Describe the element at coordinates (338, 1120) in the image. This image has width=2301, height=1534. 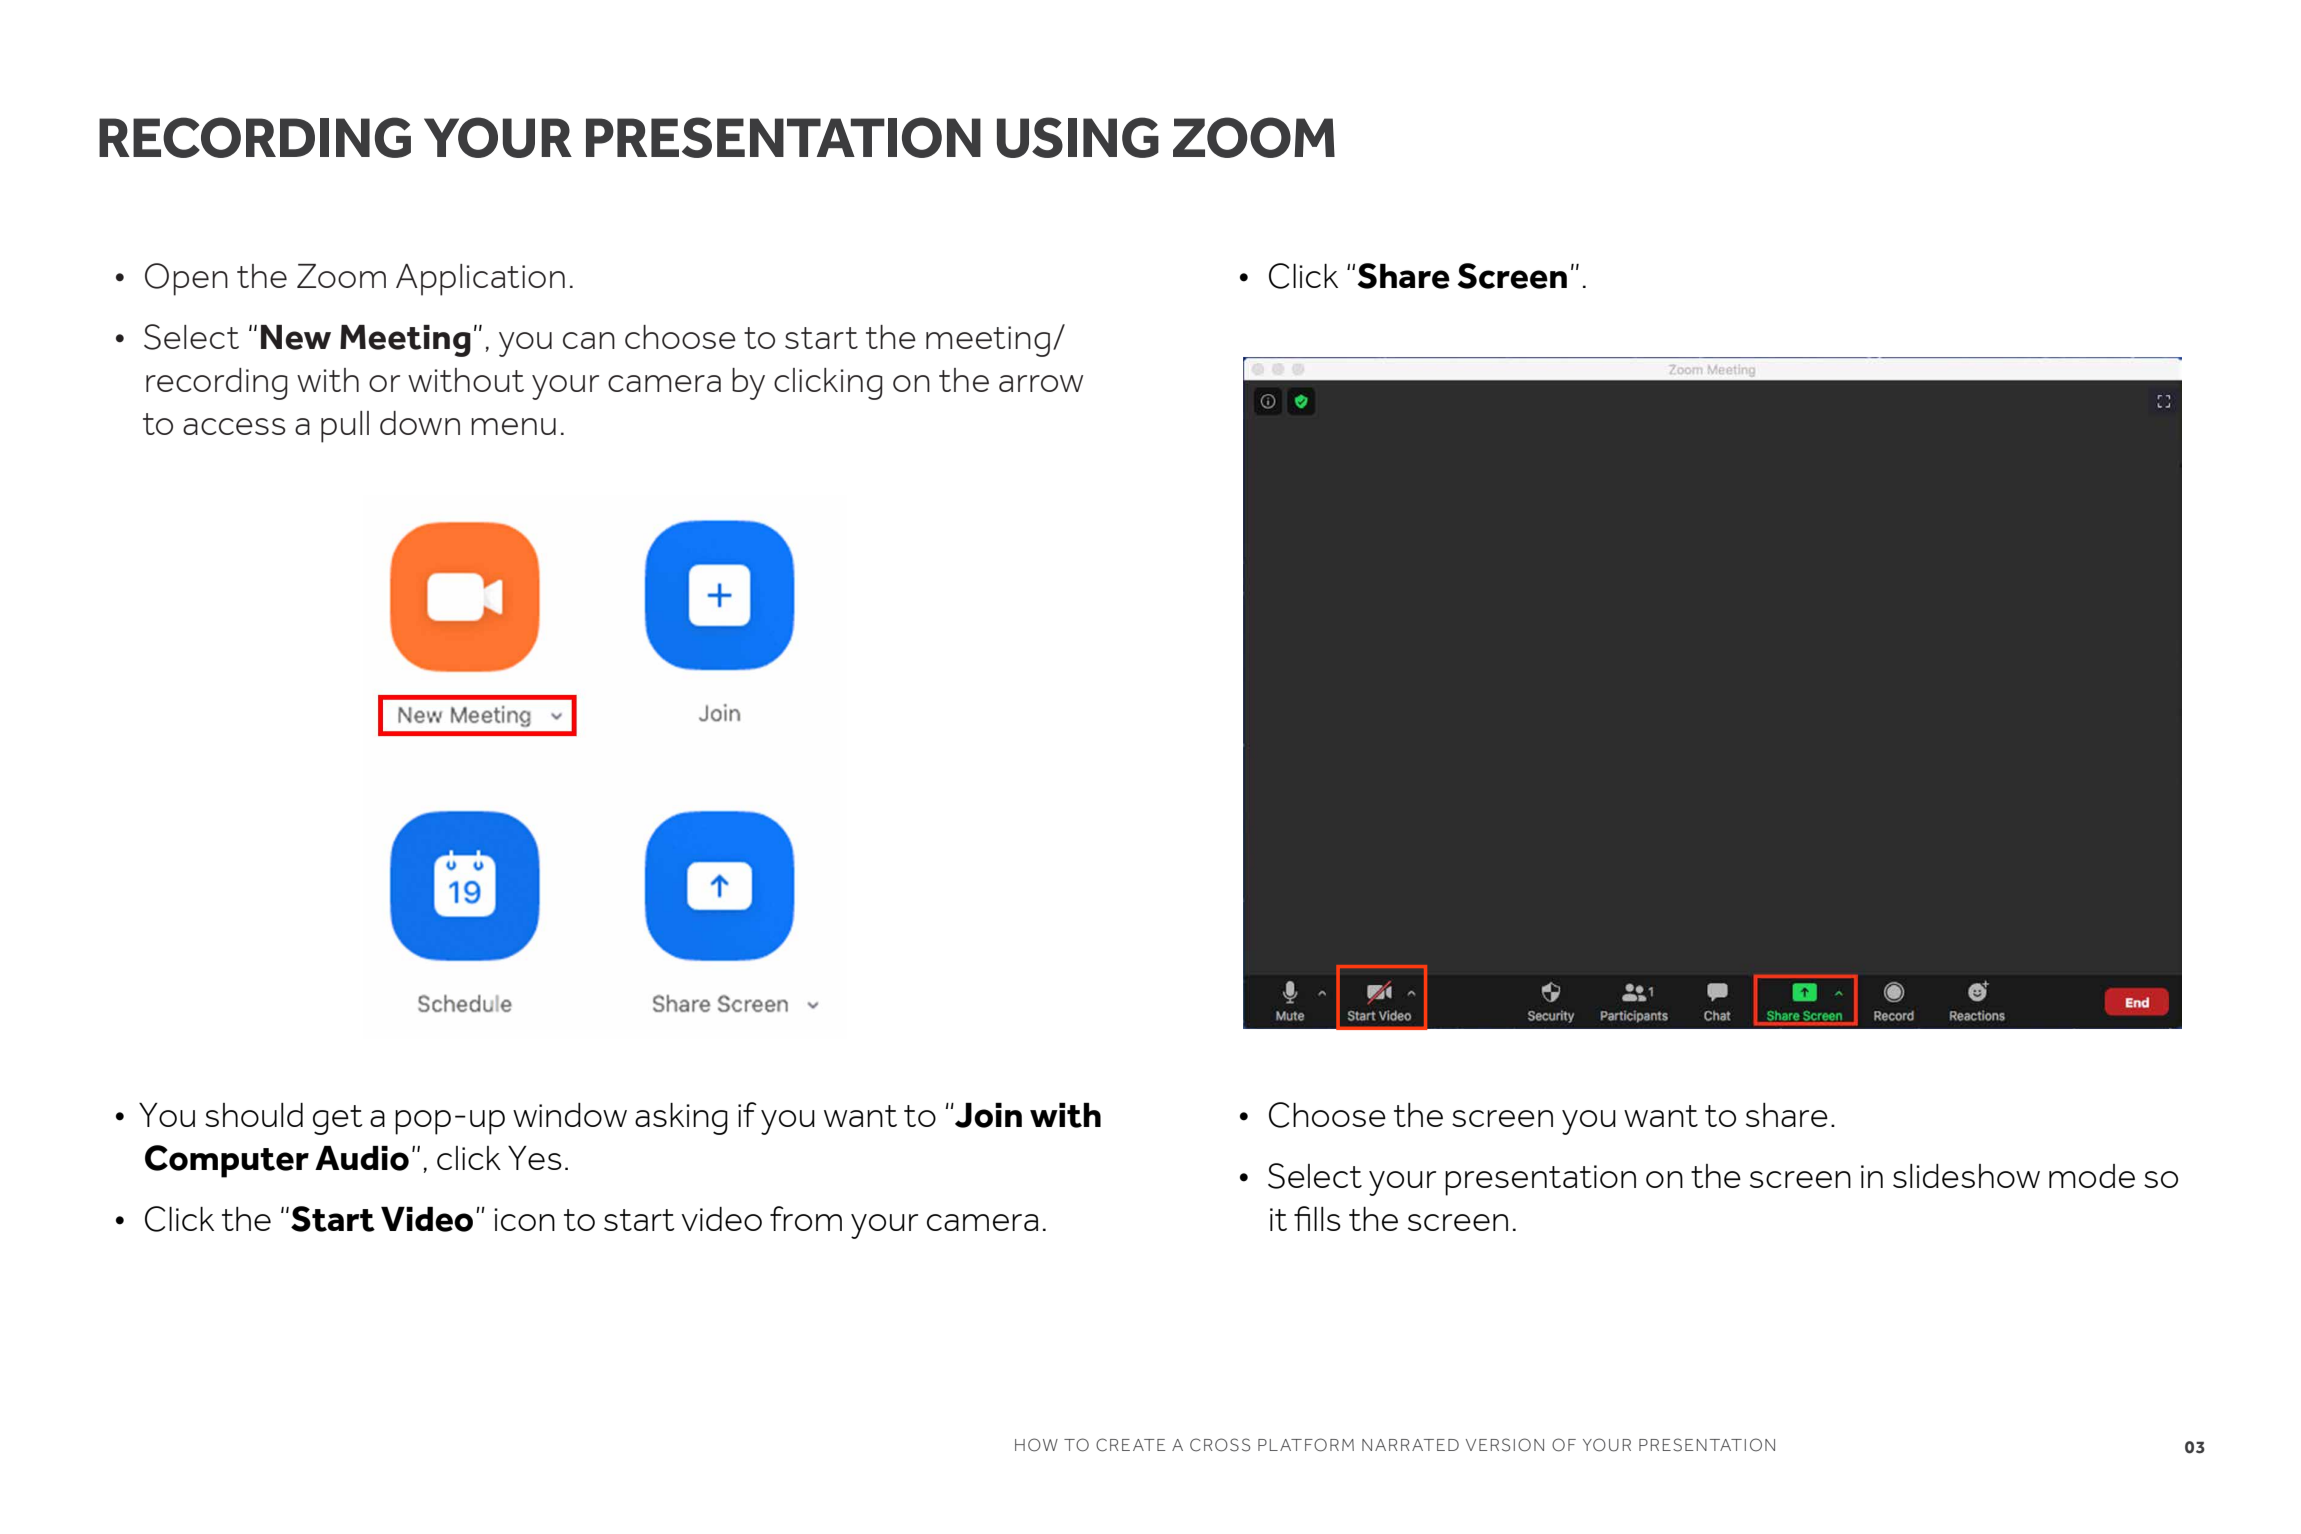
I see `get` at that location.
